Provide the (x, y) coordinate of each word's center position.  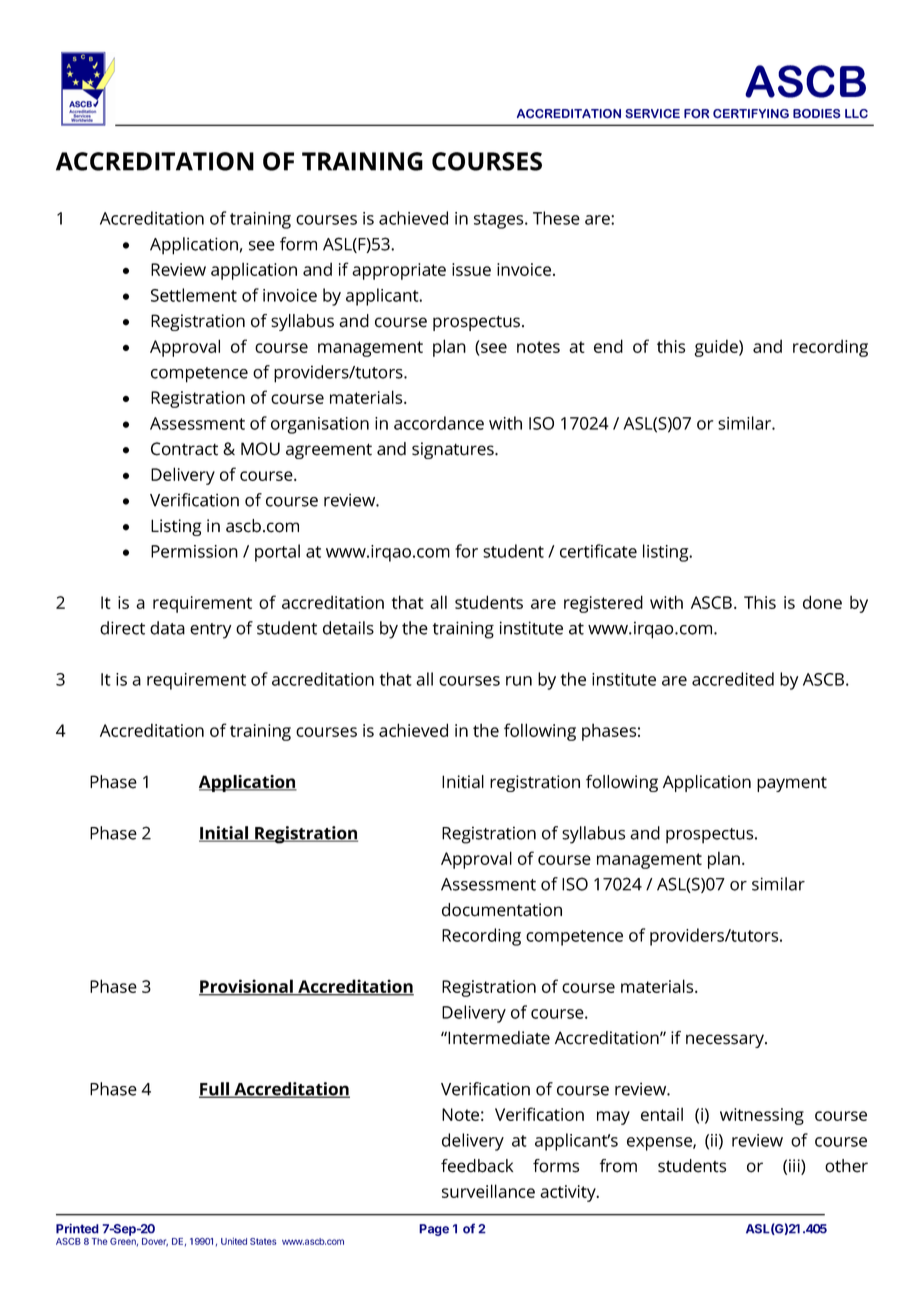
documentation (502, 910)
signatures (454, 450)
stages (500, 221)
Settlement (194, 295)
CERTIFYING (751, 114)
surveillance (488, 1191)
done (822, 602)
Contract (184, 449)
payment (792, 784)
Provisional (247, 987)
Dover (155, 1242)
